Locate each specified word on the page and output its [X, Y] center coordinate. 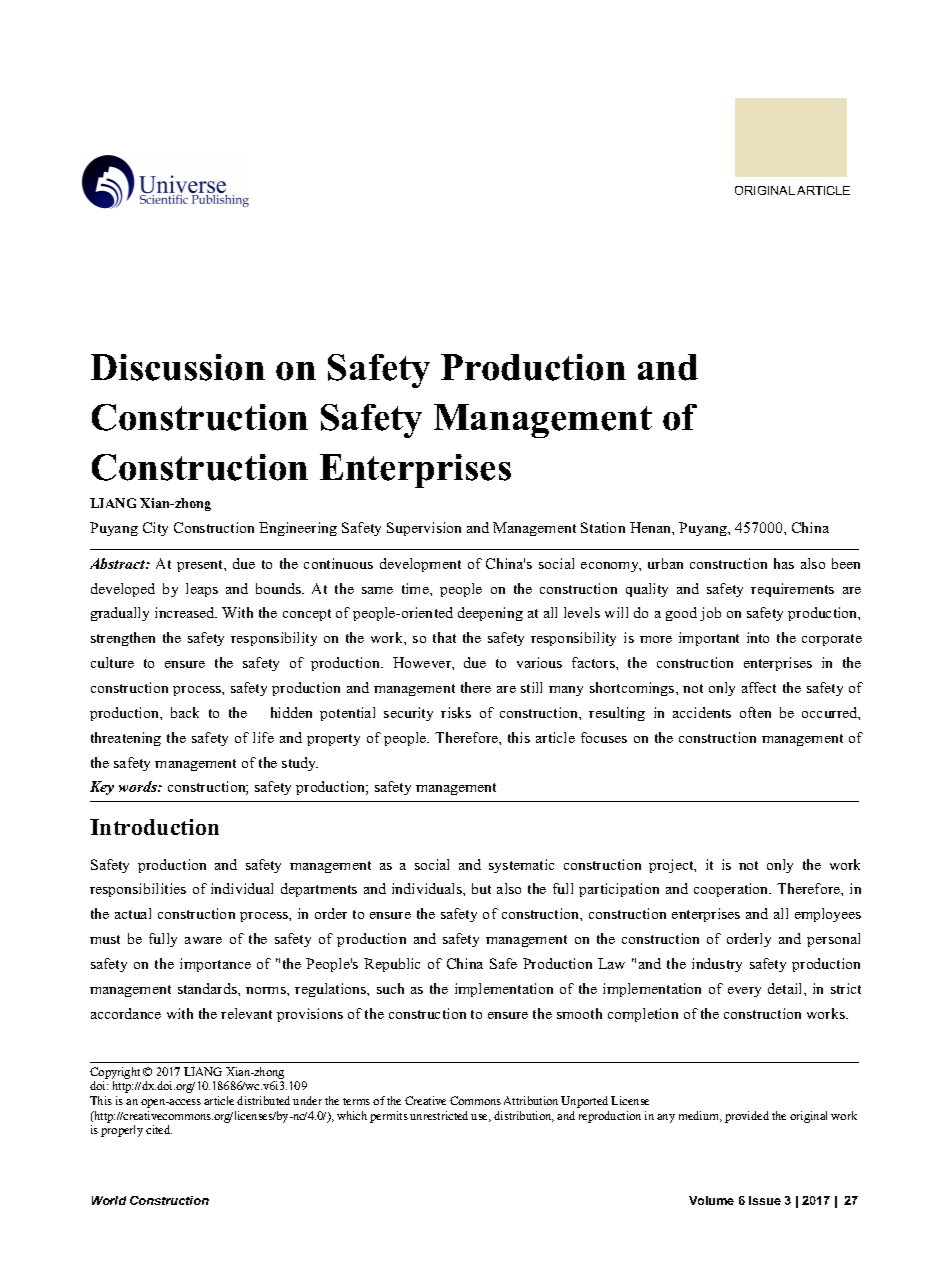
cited [159, 1129]
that [444, 637]
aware [203, 940]
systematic [521, 866]
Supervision [424, 529]
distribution [524, 1116]
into [758, 637]
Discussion [178, 367]
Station [603, 527]
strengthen [123, 639]
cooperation [732, 890]
